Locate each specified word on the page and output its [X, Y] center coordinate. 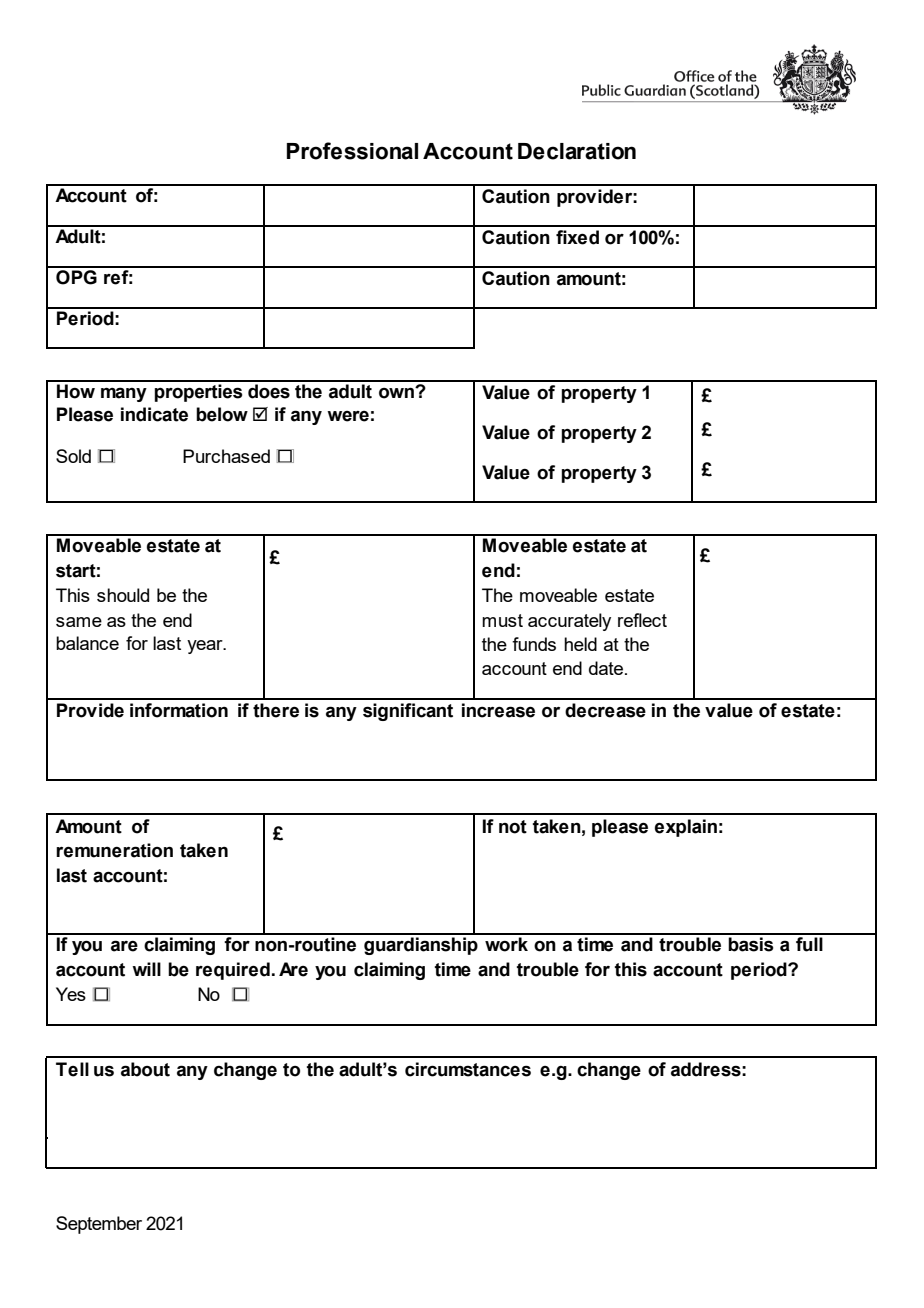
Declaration [577, 151]
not [513, 827]
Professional [352, 151]
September [99, 1225]
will [146, 969]
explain [686, 828]
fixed [577, 237]
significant [408, 712]
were [348, 416]
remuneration [114, 850]
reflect [642, 620]
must [502, 620]
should [123, 595]
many [124, 394]
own [397, 393]
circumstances [468, 1069]
